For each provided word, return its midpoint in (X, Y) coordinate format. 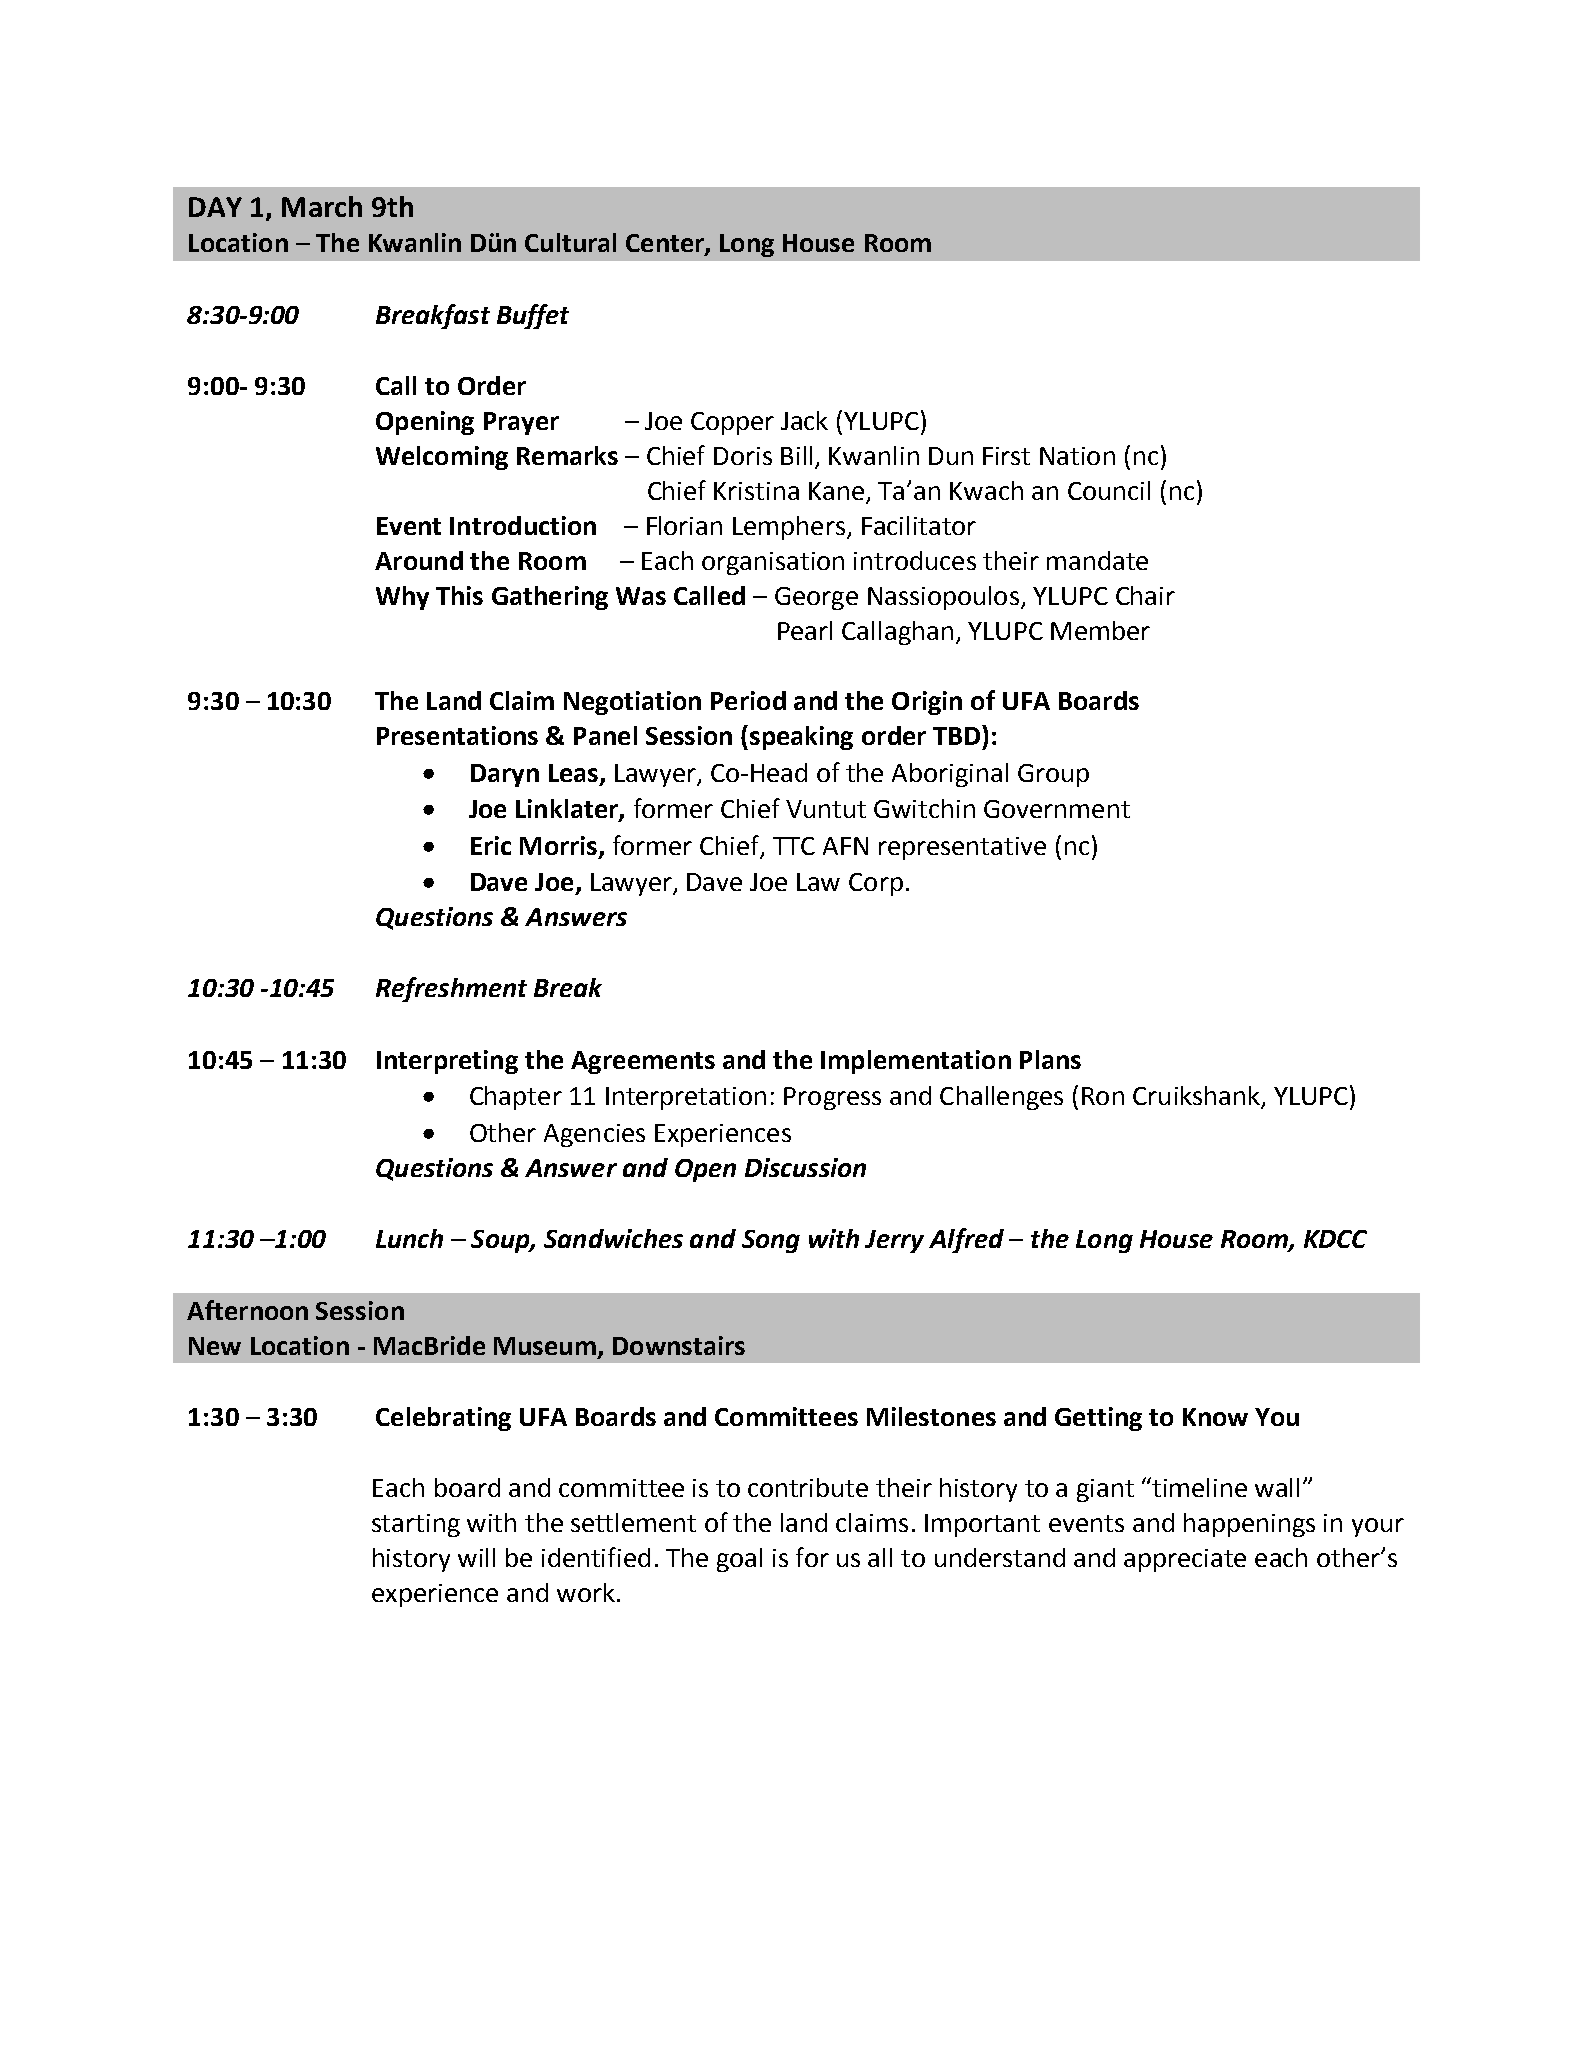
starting (416, 1525)
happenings (1249, 1525)
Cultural (570, 242)
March (322, 206)
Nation (1077, 456)
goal (739, 1560)
